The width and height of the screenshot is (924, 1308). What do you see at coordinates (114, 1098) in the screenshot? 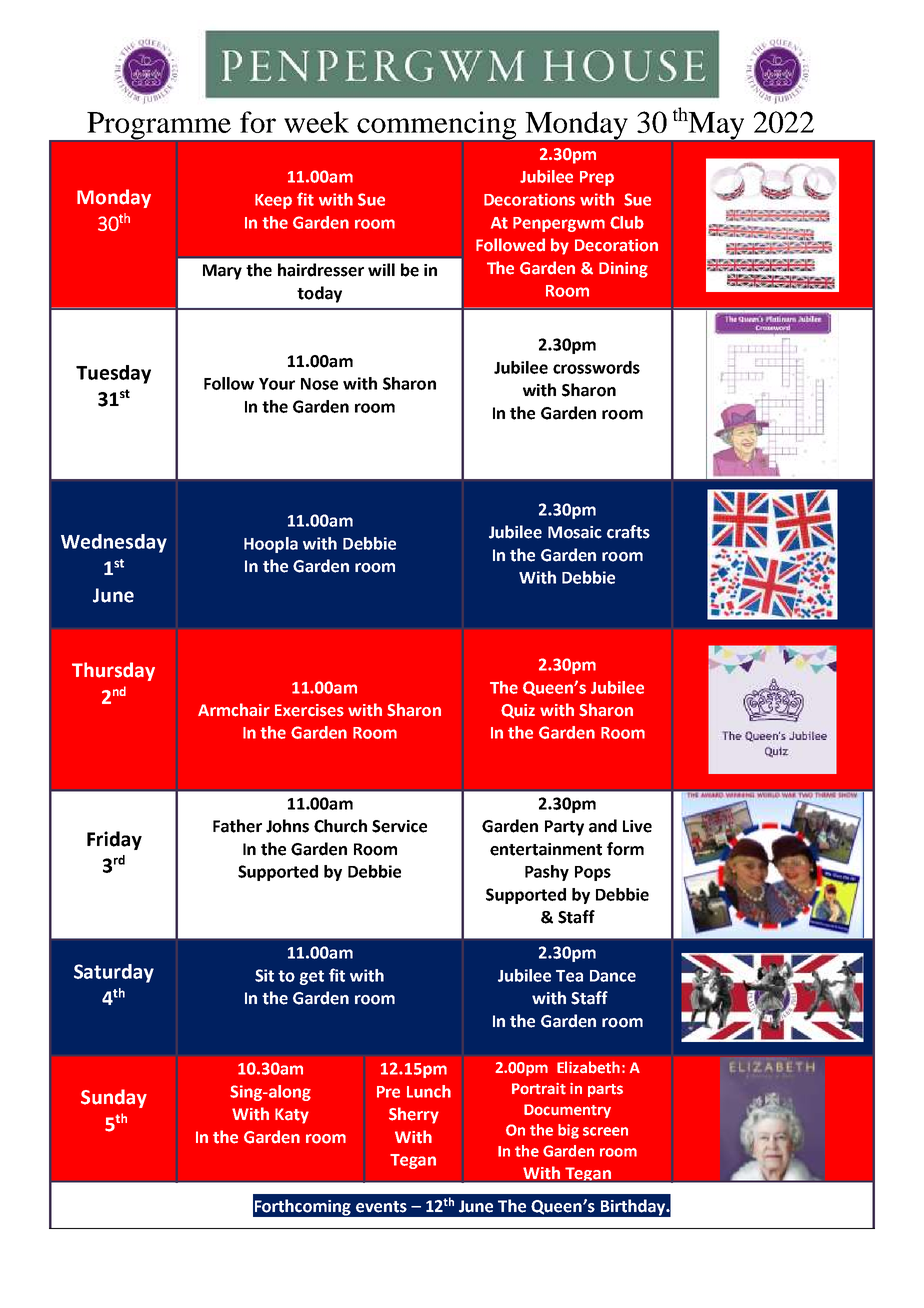
I see `Sunday` at bounding box center [114, 1098].
